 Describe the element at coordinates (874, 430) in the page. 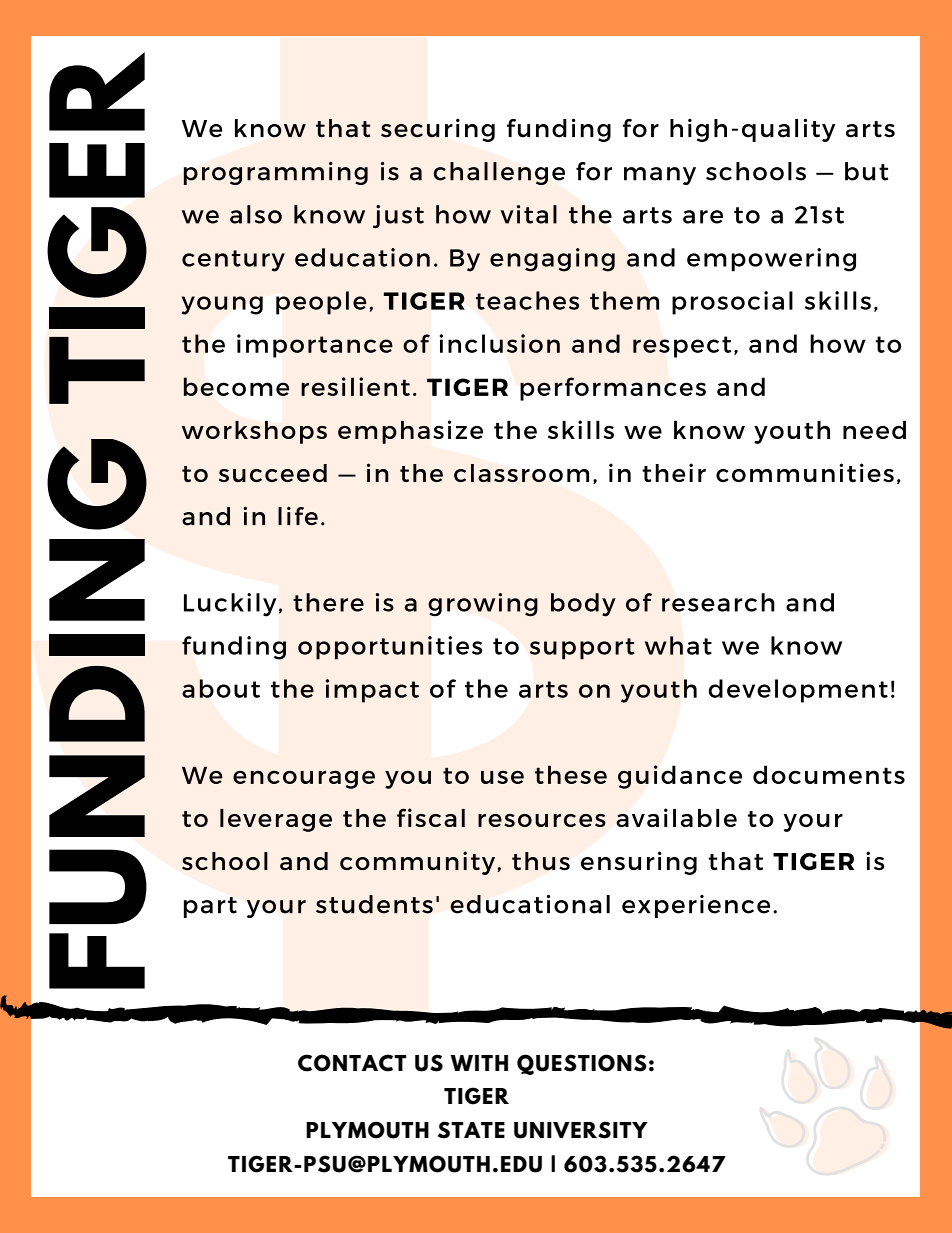

I see `need` at that location.
